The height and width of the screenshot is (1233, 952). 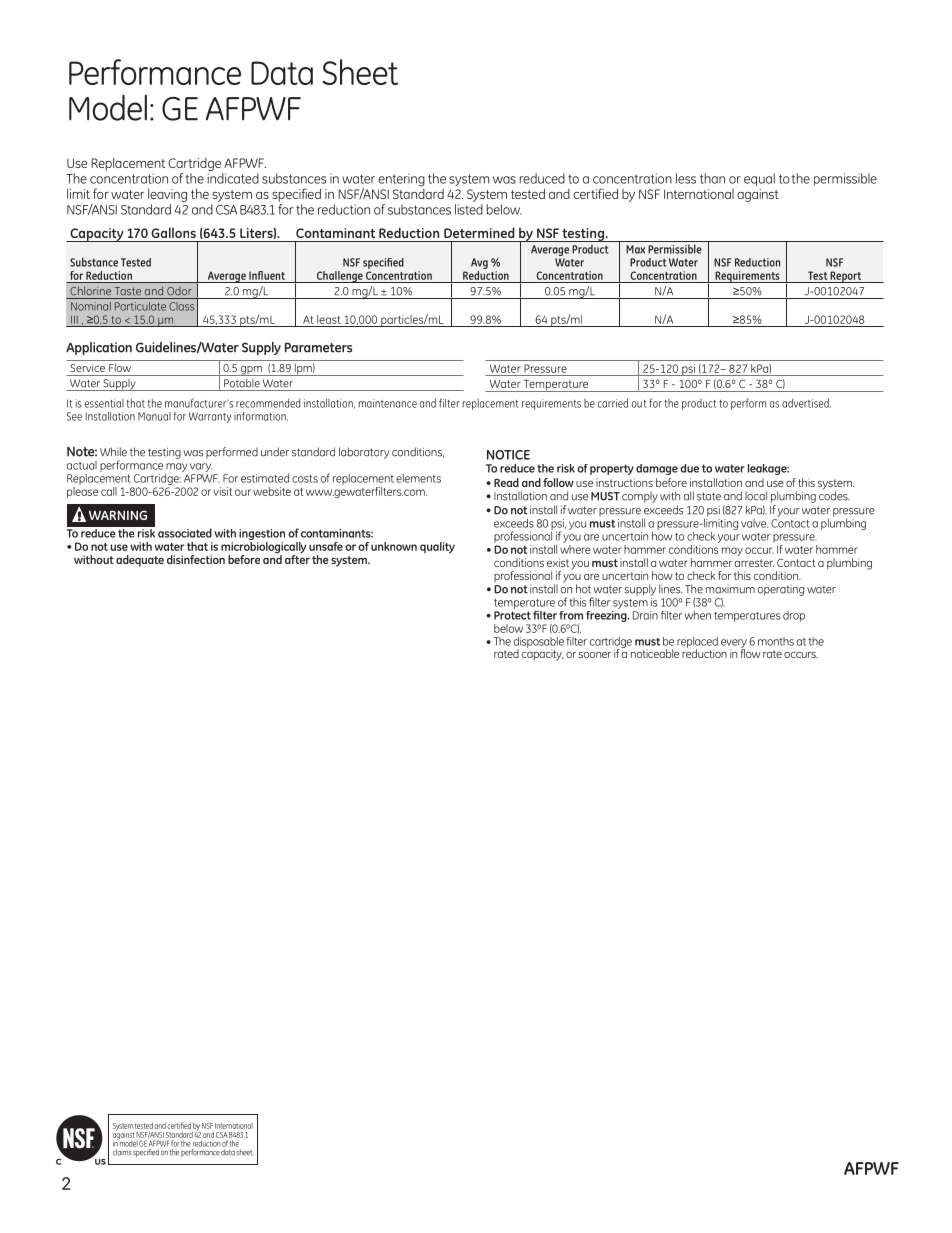 I want to click on Manual, so click(x=154, y=416).
